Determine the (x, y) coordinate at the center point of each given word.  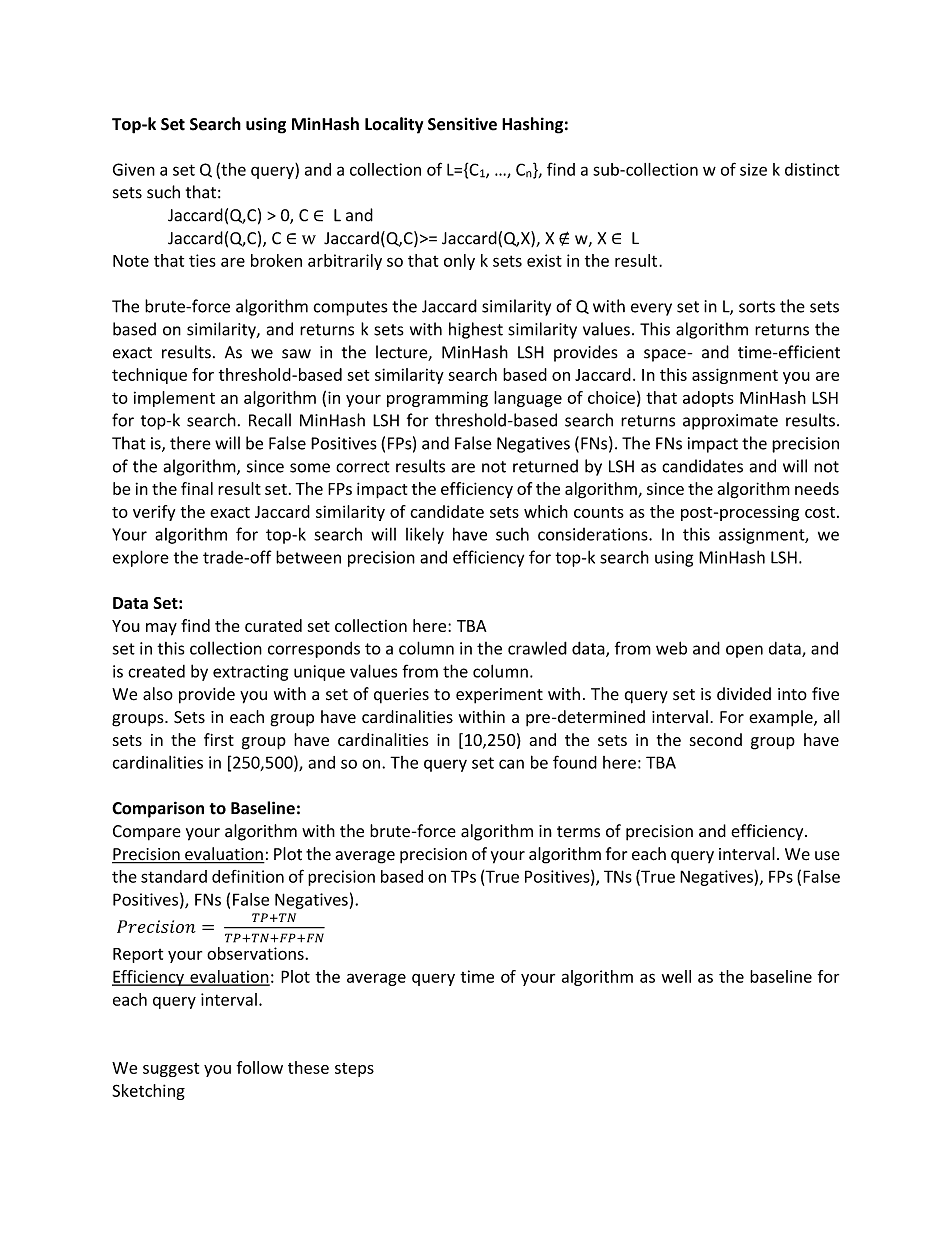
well (676, 976)
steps (354, 1070)
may (161, 629)
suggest (171, 1070)
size (753, 169)
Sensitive (462, 124)
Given (134, 169)
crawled (537, 648)
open (744, 651)
